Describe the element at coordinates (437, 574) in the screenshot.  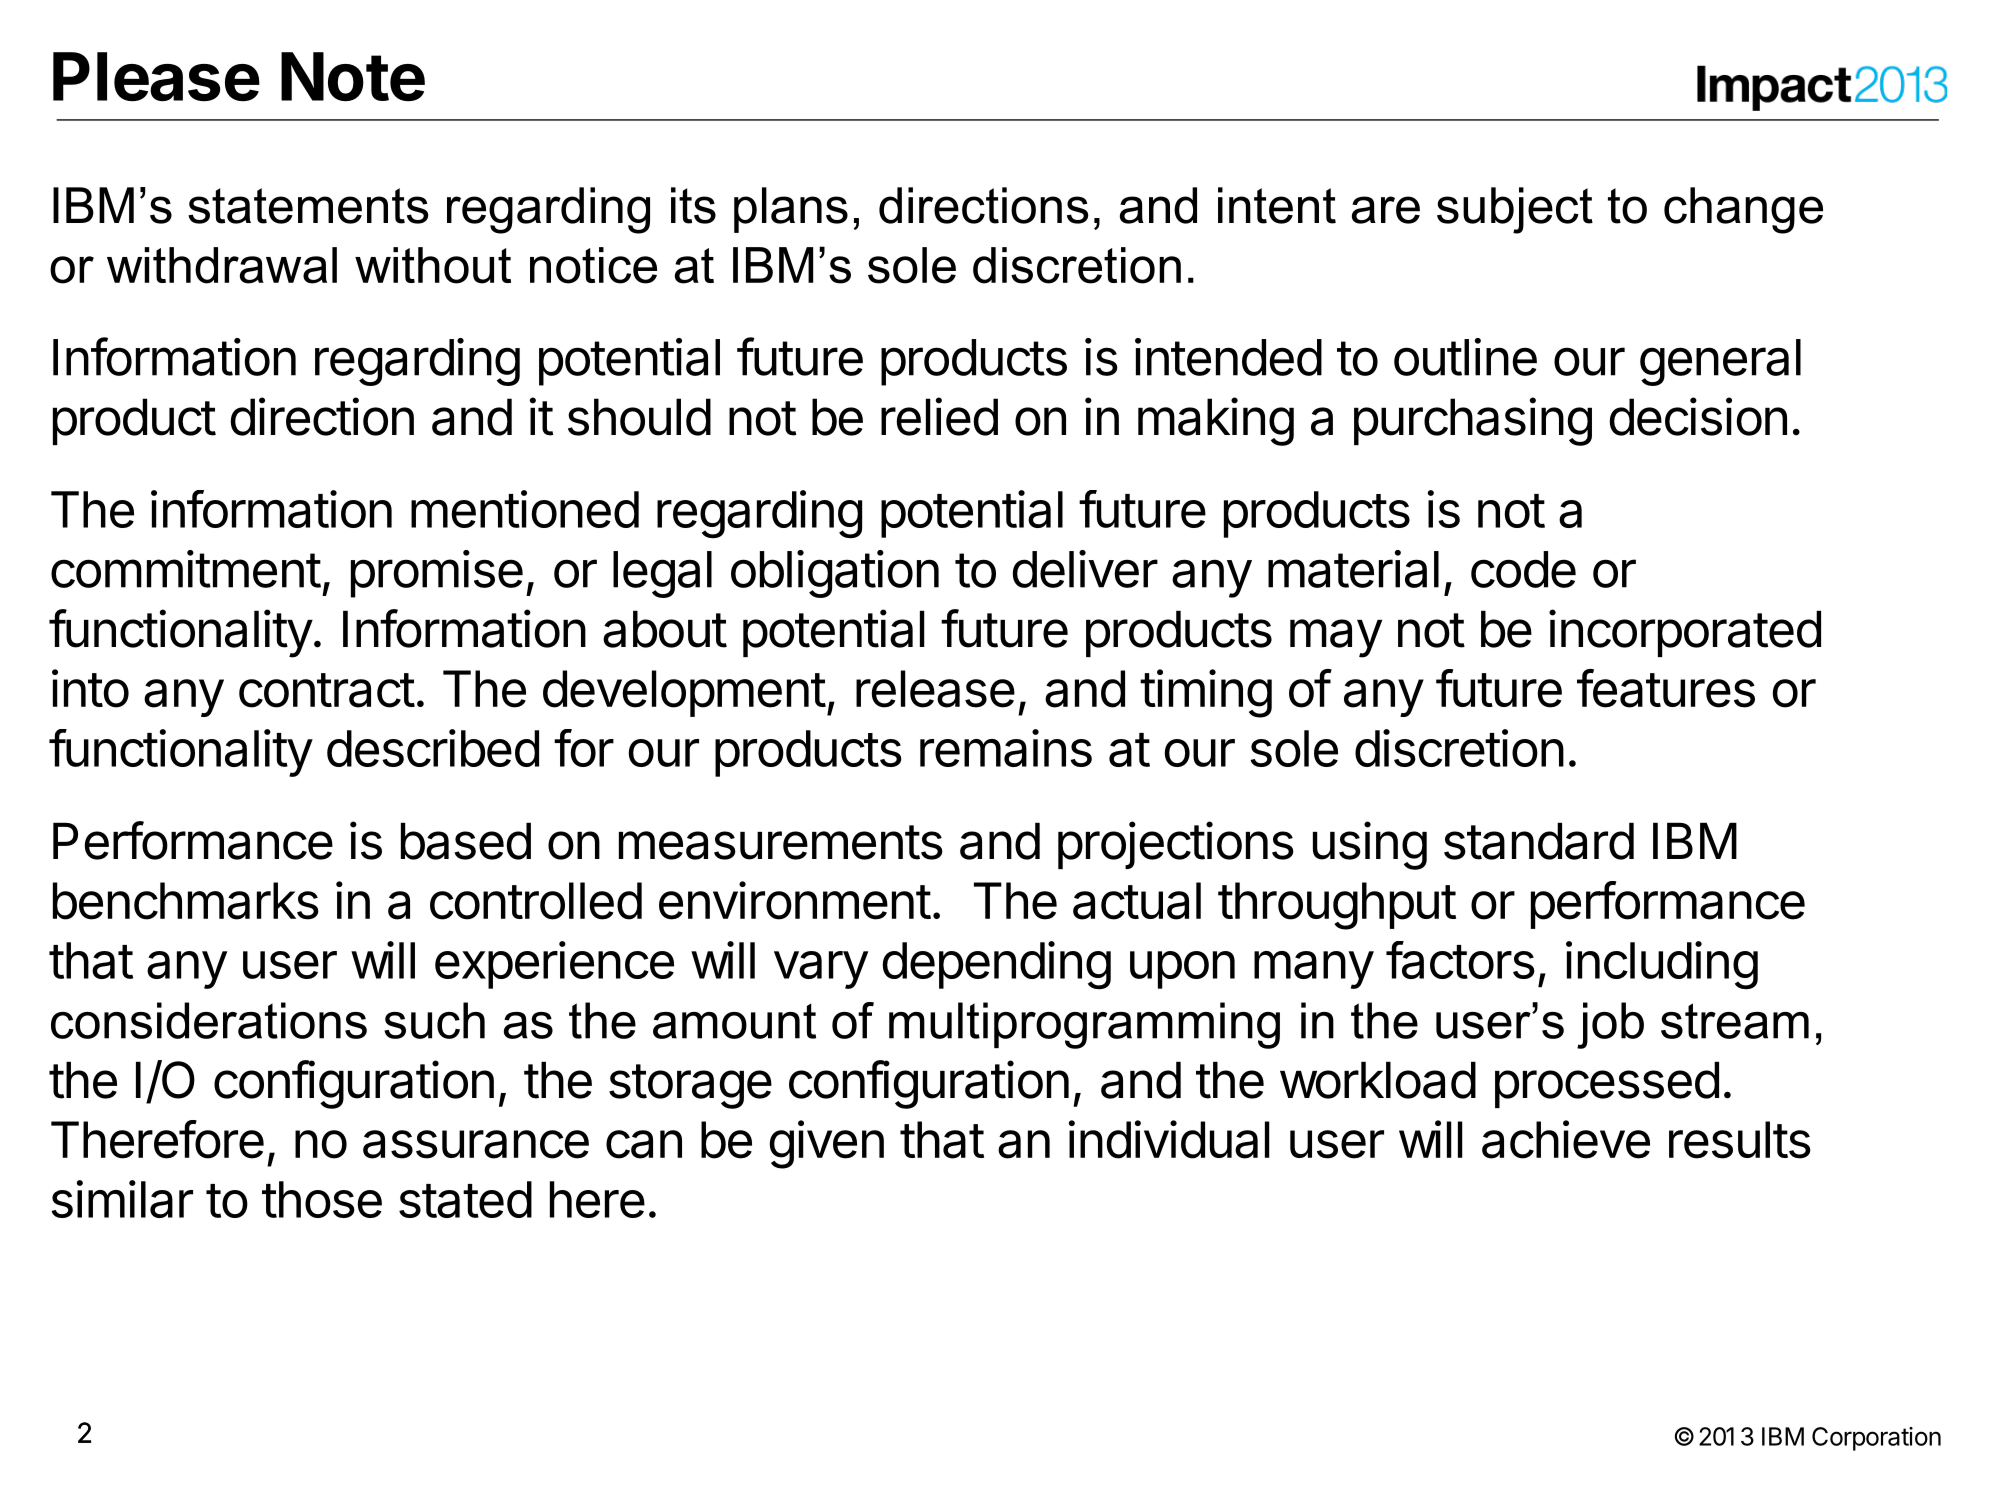
I see `promise` at that location.
